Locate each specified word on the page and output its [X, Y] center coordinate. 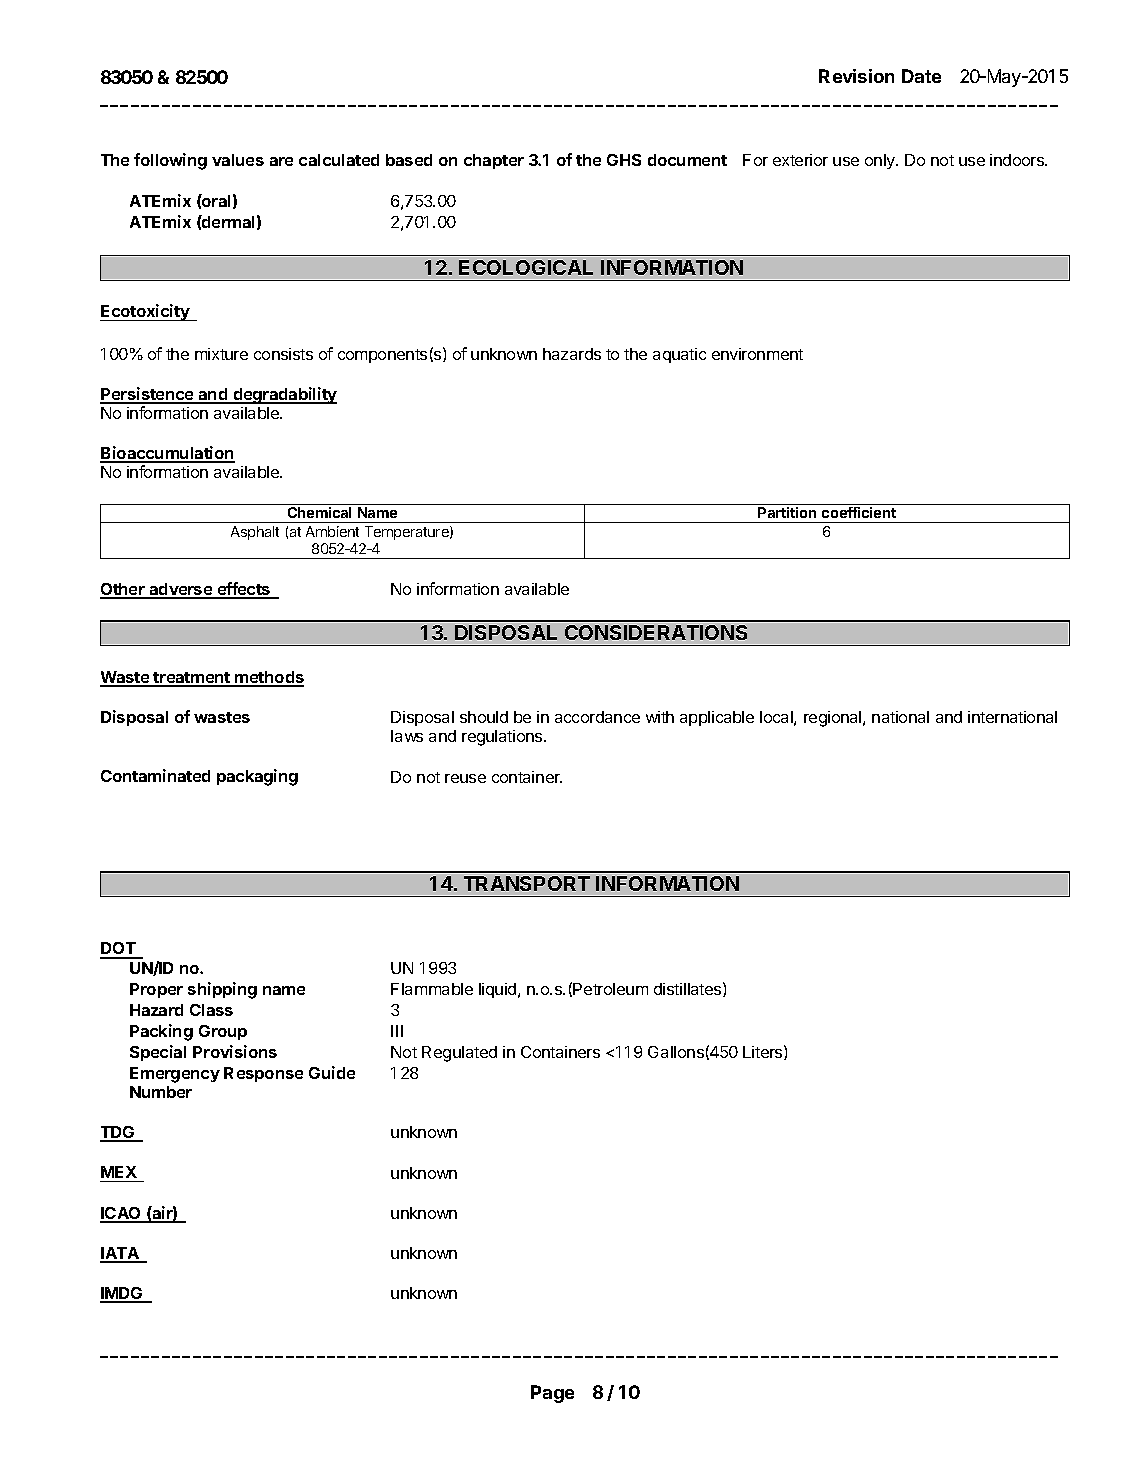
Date [921, 76]
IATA [120, 1254]
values [238, 160]
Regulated [459, 1054]
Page [552, 1394]
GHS [624, 160]
